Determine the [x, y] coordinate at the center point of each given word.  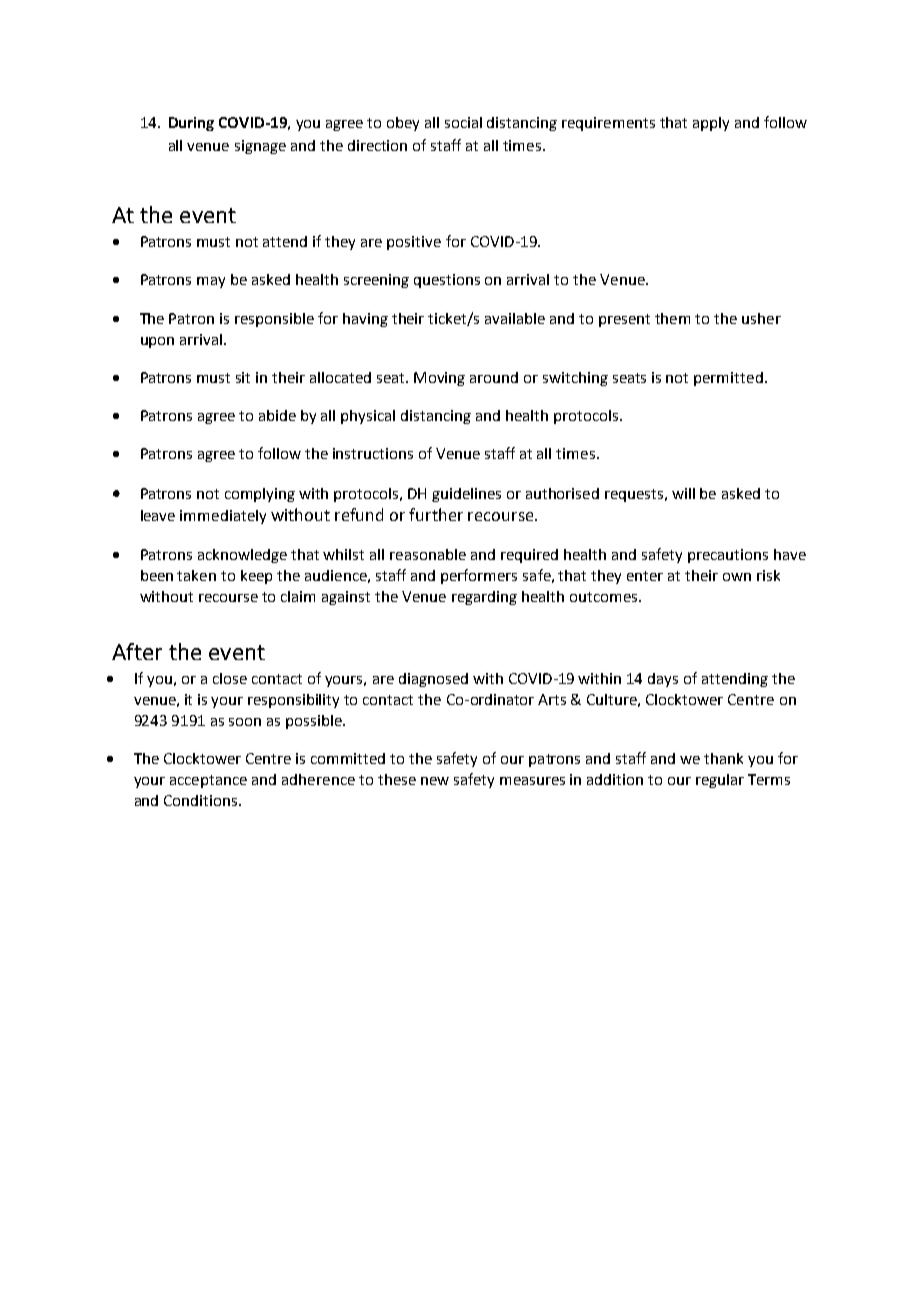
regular [720, 781]
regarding [484, 598]
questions [447, 281]
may [211, 282]
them [672, 318]
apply [711, 124]
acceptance [208, 781]
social [463, 122]
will [683, 493]
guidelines [466, 495]
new [435, 781]
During [191, 124]
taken [196, 575]
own [737, 577]
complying [260, 495]
